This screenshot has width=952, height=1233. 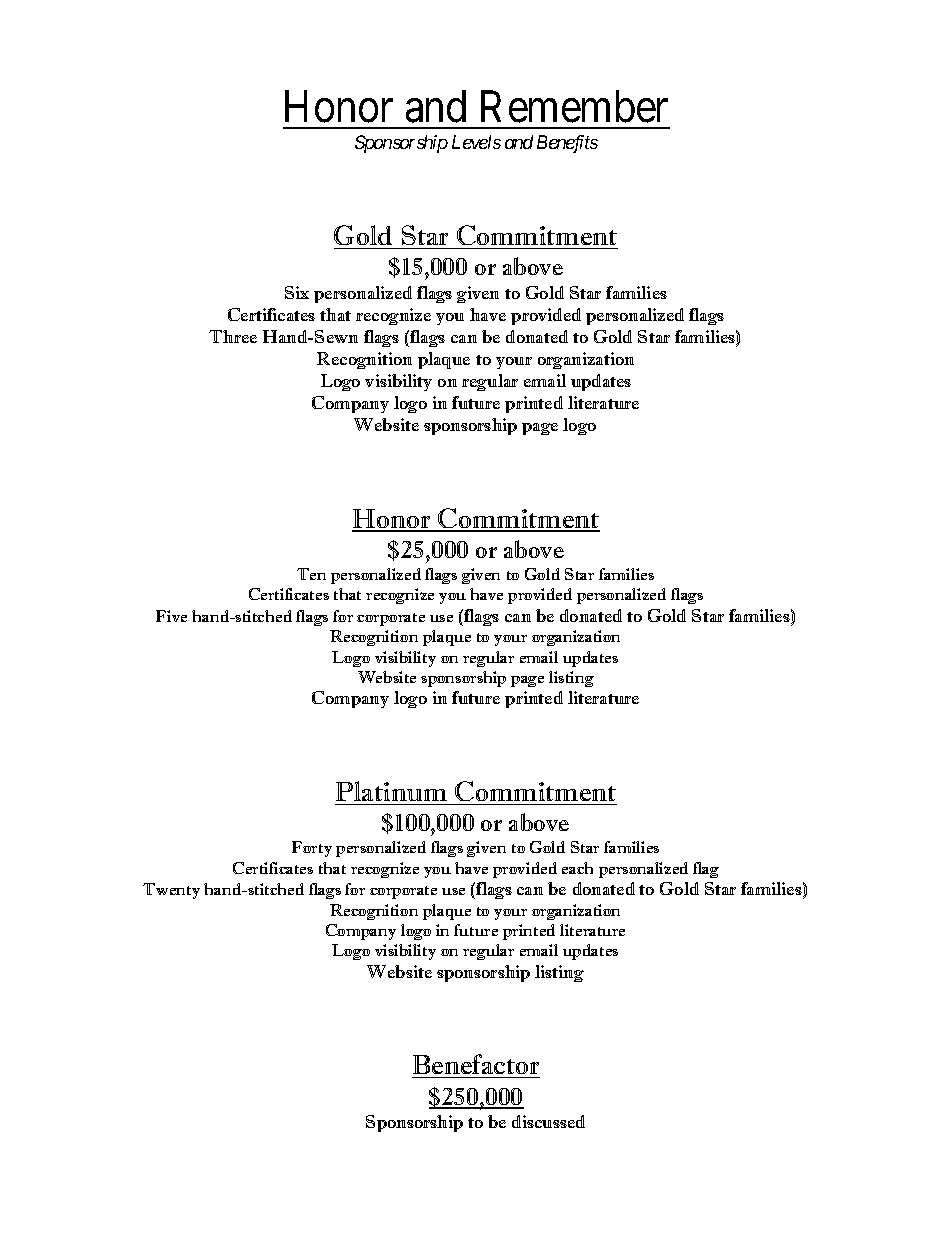 What do you see at coordinates (548, 1121) in the screenshot?
I see `discussed` at bounding box center [548, 1121].
